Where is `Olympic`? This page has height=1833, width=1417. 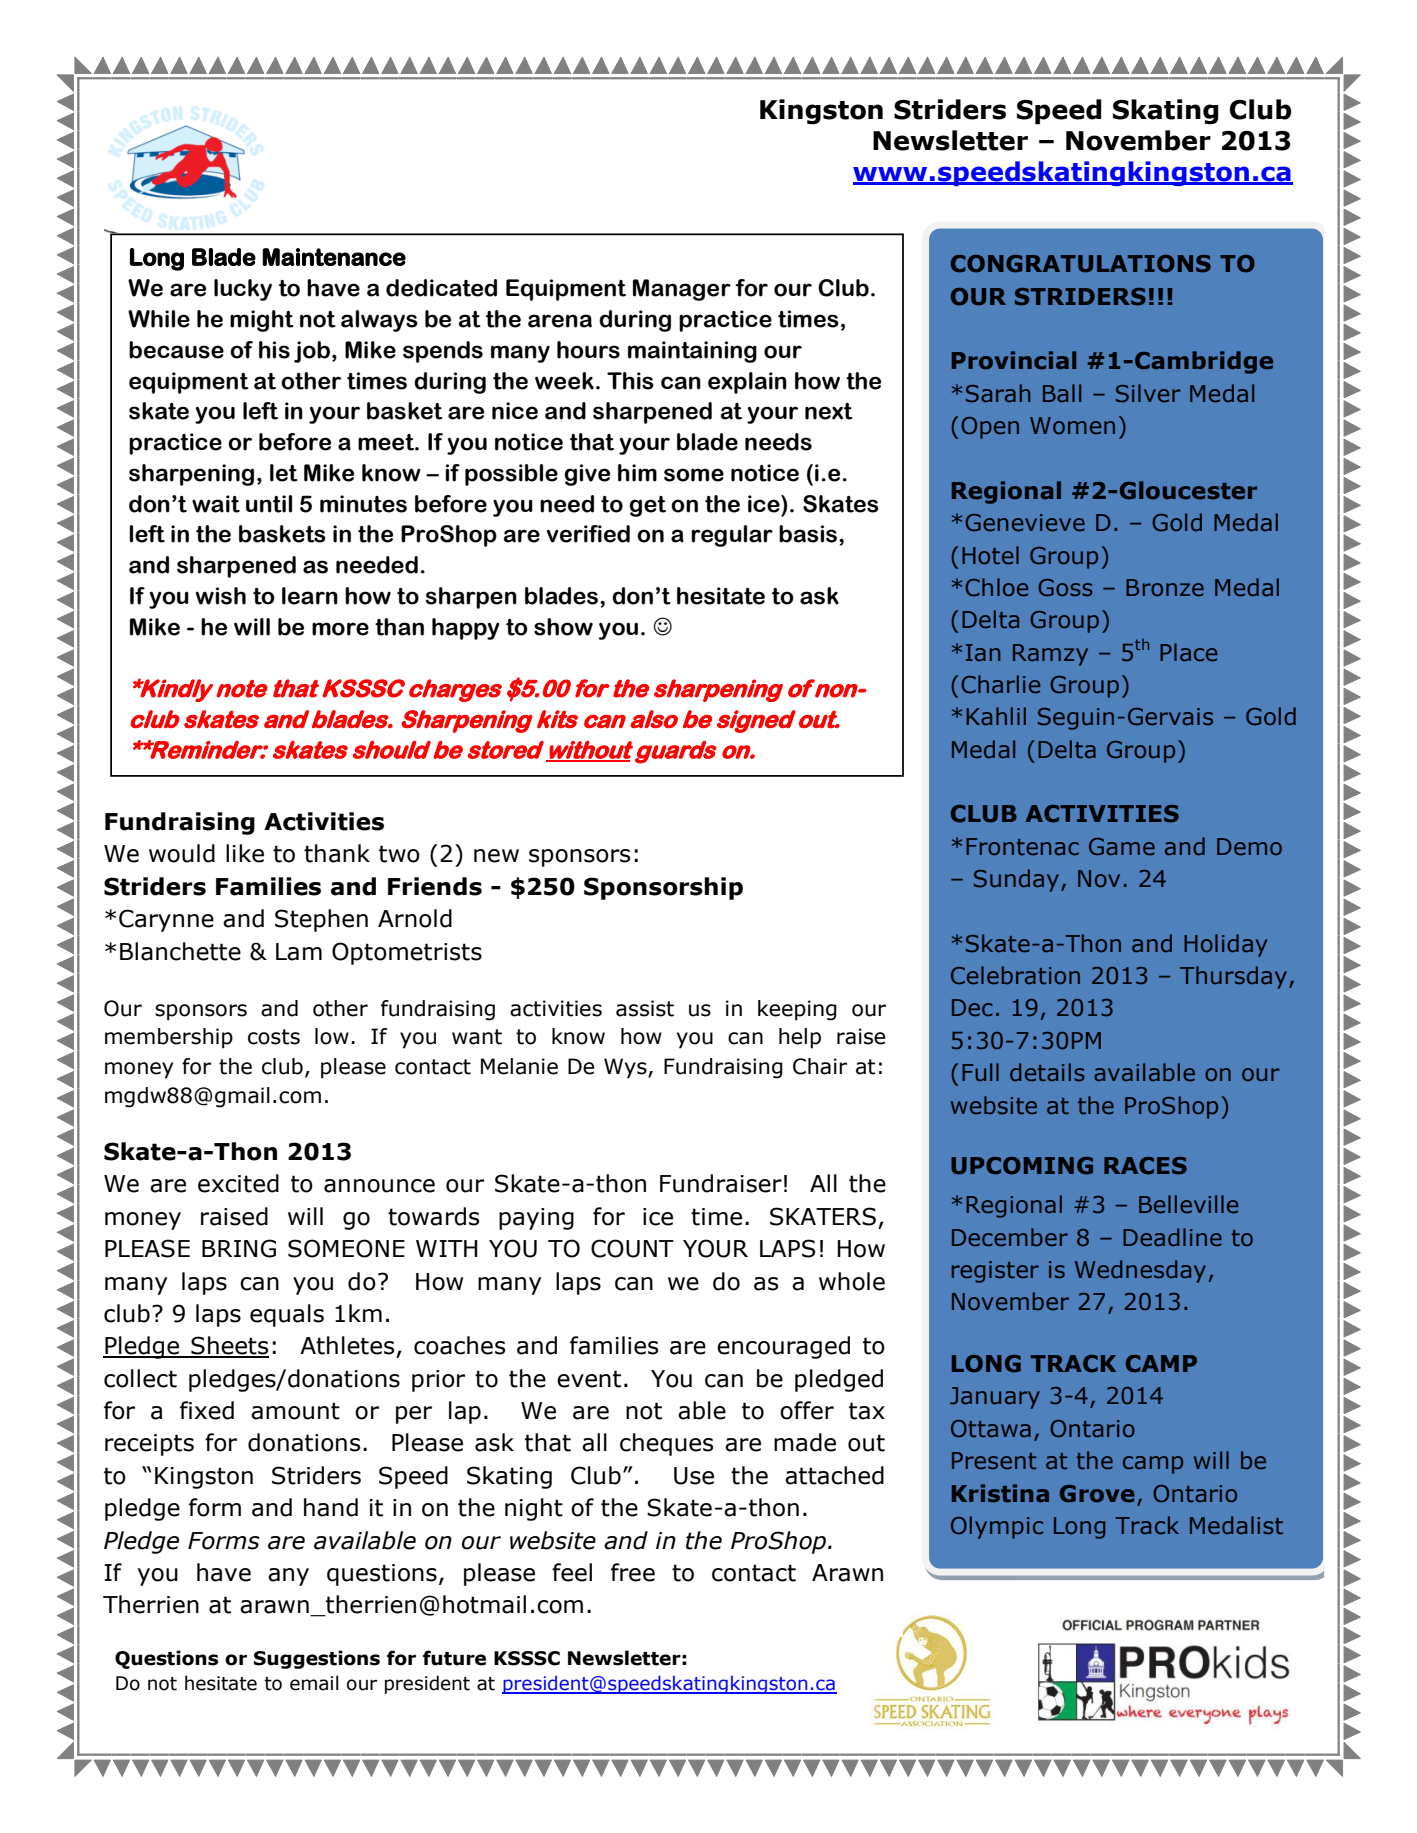 Olympic is located at coordinates (997, 1527).
